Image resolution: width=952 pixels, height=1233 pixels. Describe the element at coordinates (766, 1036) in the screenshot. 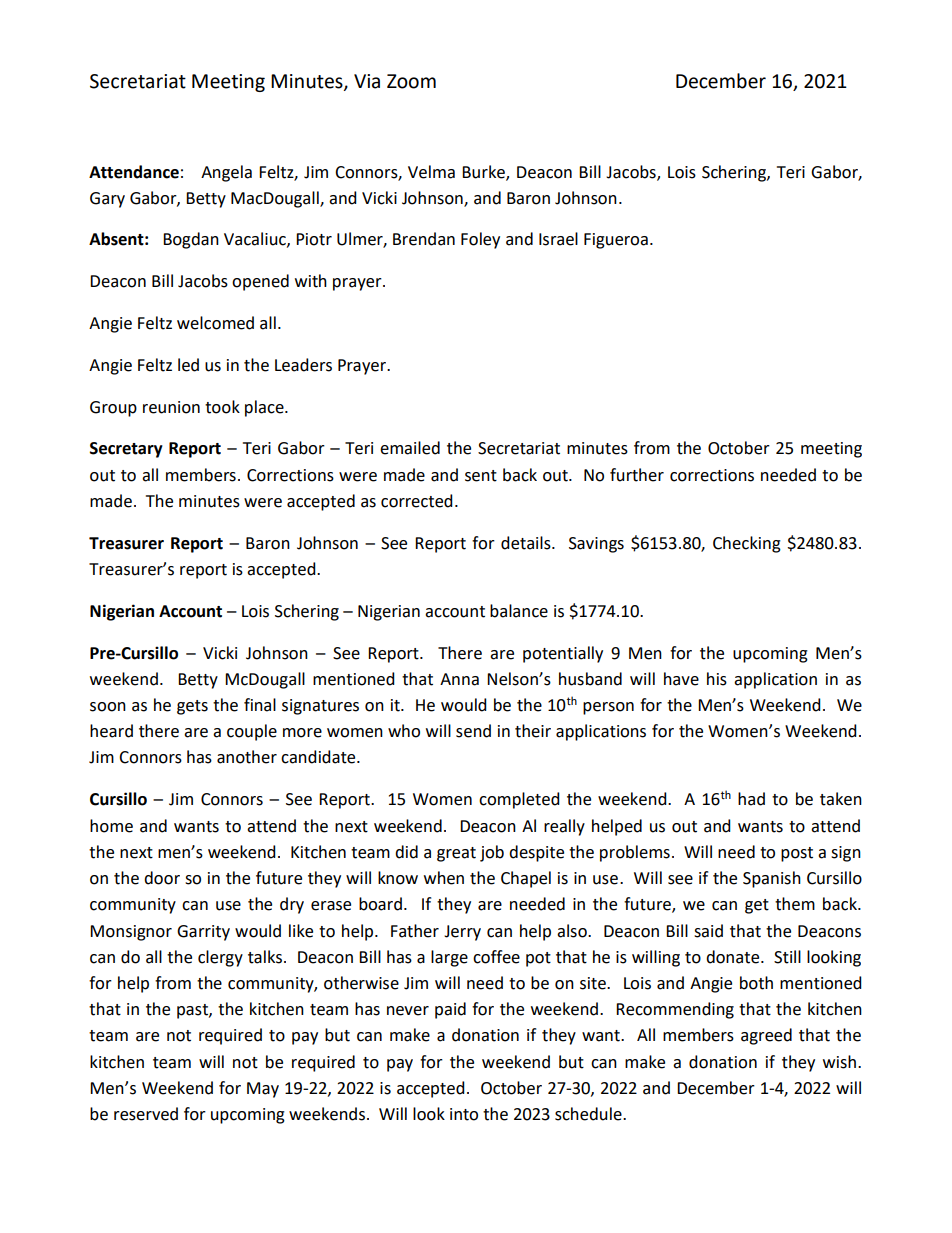

I see `agreed` at that location.
